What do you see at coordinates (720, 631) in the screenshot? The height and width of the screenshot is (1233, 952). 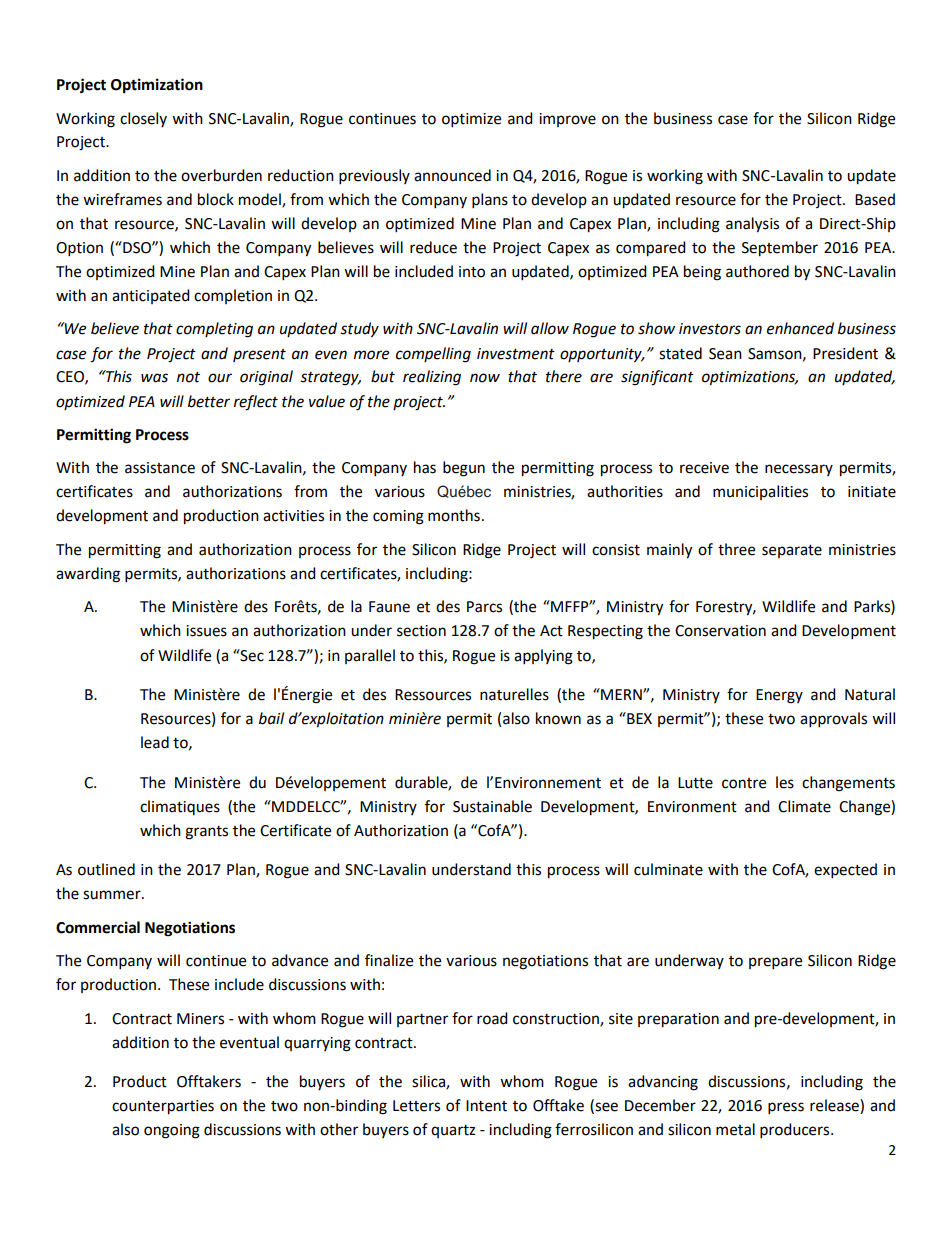 I see `Conservation` at bounding box center [720, 631].
